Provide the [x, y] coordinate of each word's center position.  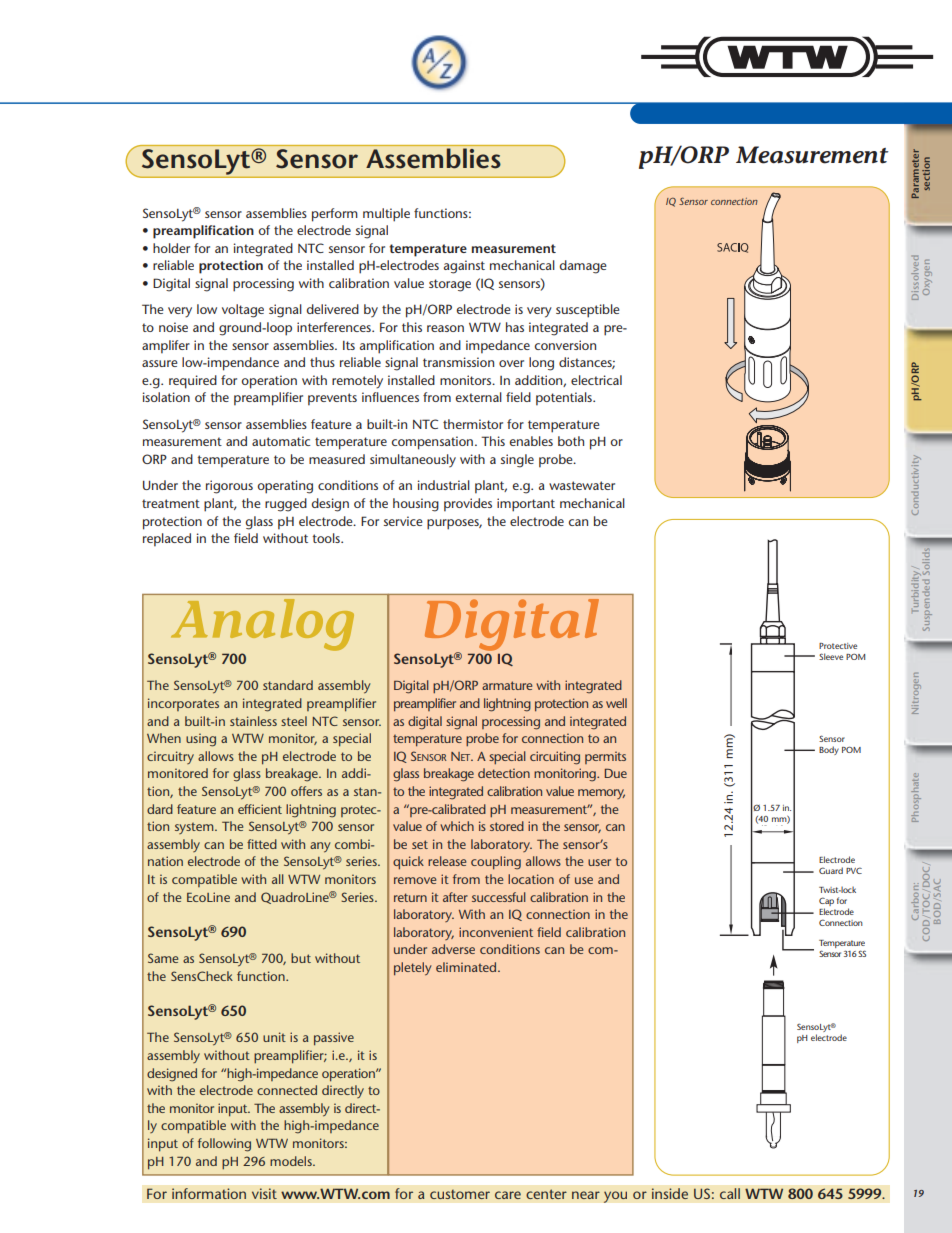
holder [171, 248]
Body [829, 750]
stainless [253, 721]
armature [507, 685]
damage [583, 267]
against [464, 267]
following [224, 1145]
